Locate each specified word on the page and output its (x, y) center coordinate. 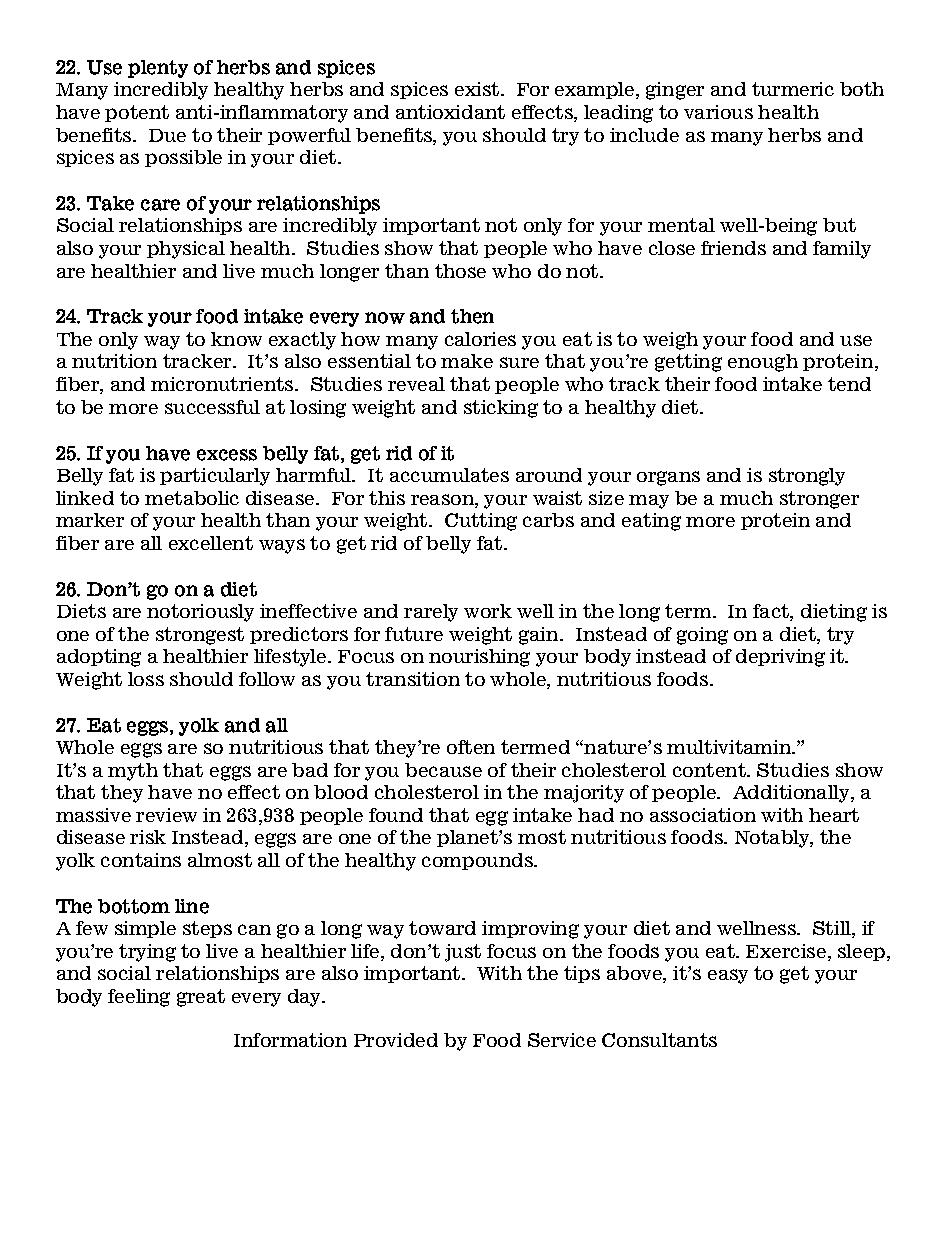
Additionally (792, 794)
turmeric (793, 89)
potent (137, 113)
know (236, 339)
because (443, 770)
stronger (819, 500)
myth (133, 772)
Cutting (481, 522)
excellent (211, 543)
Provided (396, 1040)
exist (478, 89)
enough (763, 363)
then (472, 316)
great (201, 998)
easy (728, 976)
